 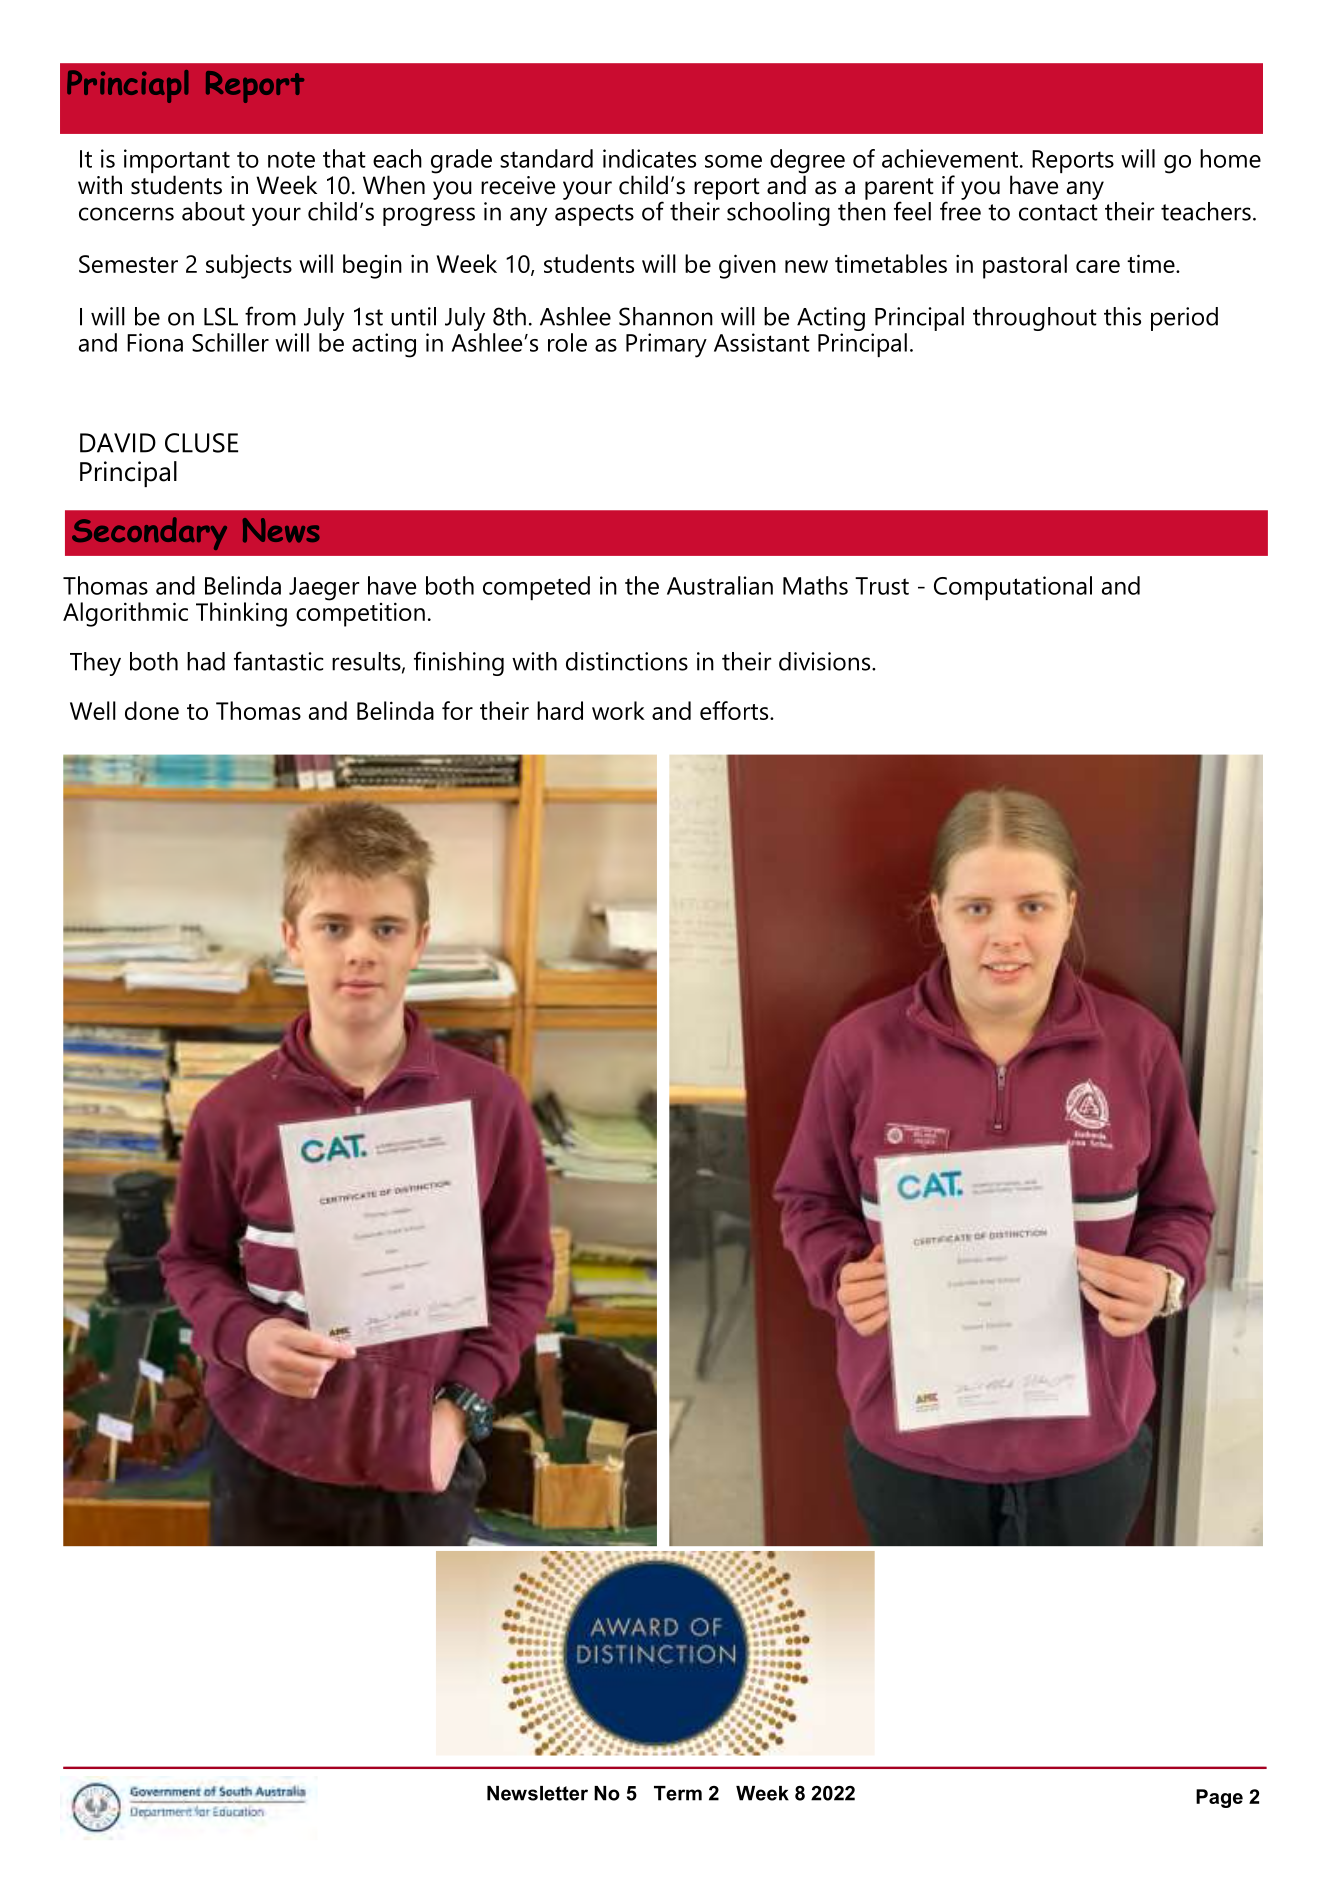 What do you see at coordinates (735, 710) in the screenshot?
I see `efforts` at bounding box center [735, 710].
